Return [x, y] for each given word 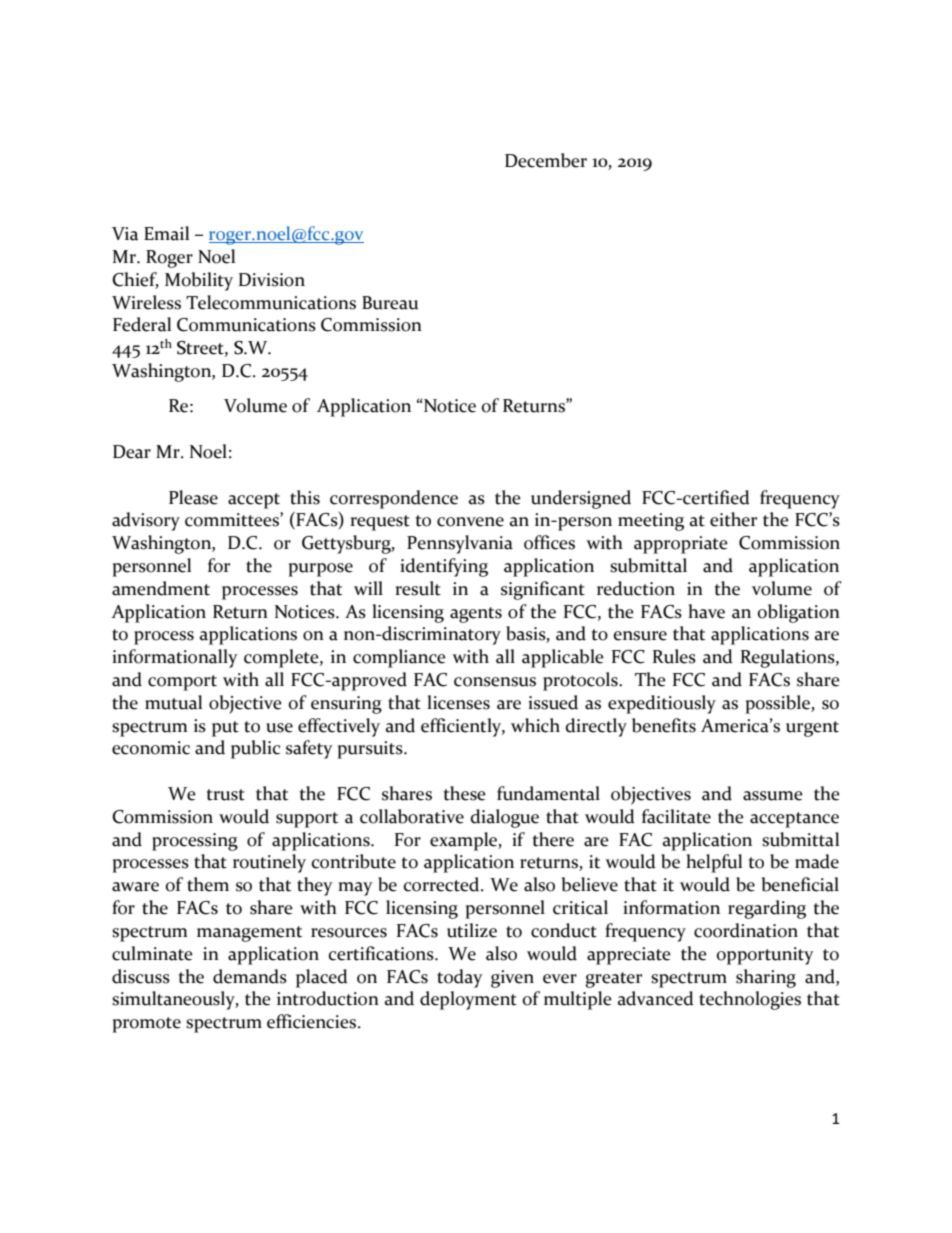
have [706, 611]
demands [250, 976]
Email [166, 233]
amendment [161, 588]
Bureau [390, 303]
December [546, 160]
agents [476, 615]
